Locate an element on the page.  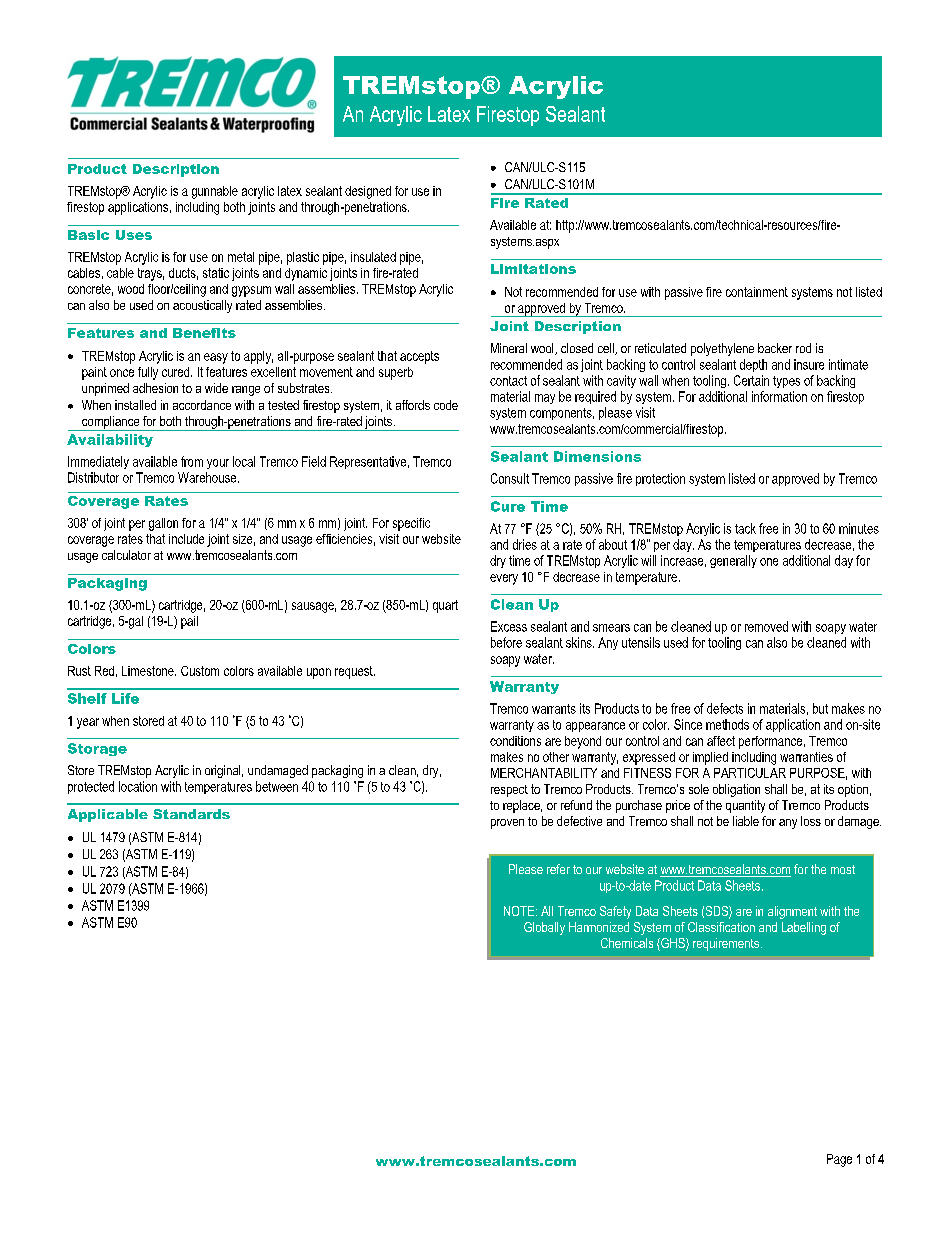
containment is located at coordinates (757, 292).
